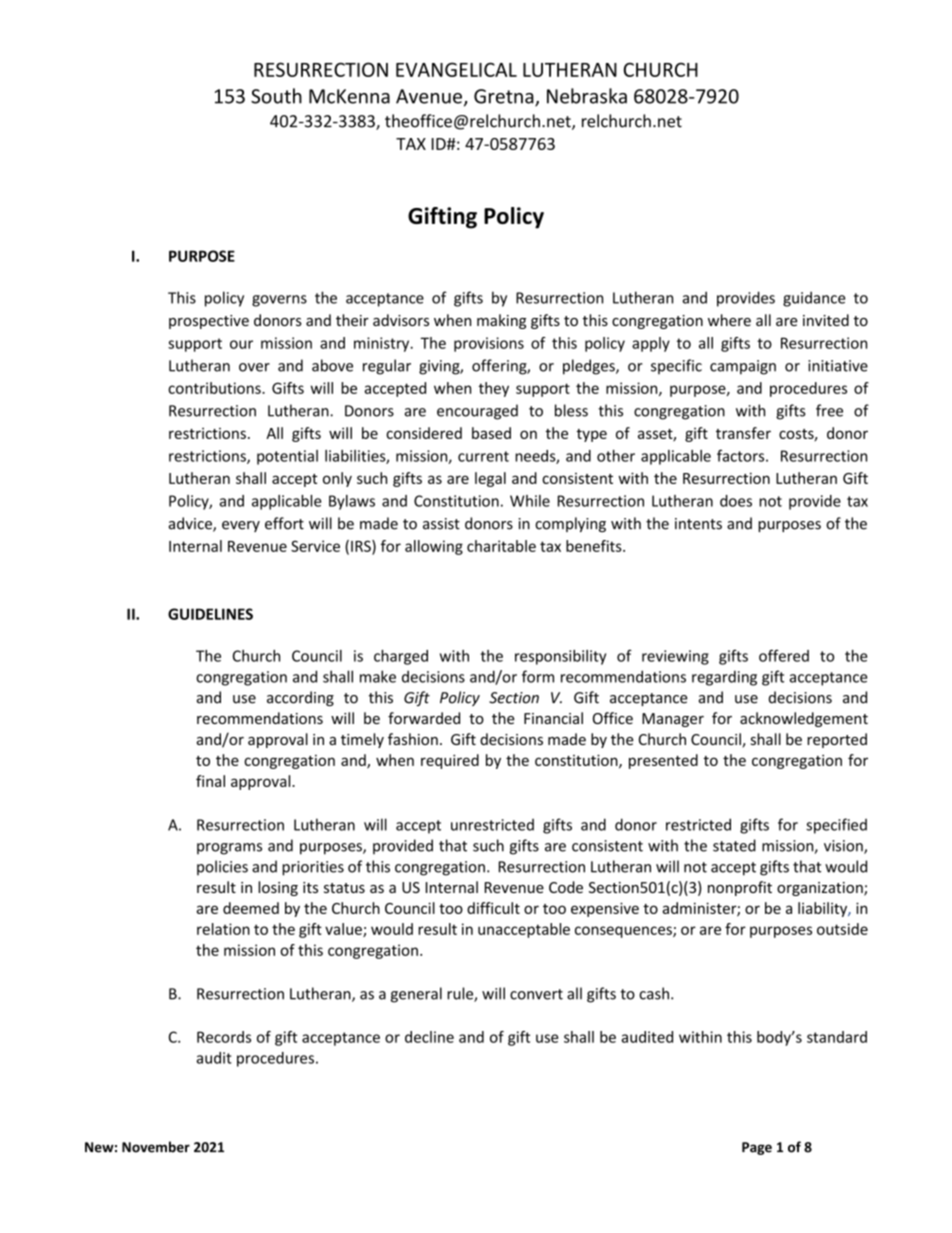 This screenshot has height=1233, width=952. I want to click on making, so click(501, 321).
